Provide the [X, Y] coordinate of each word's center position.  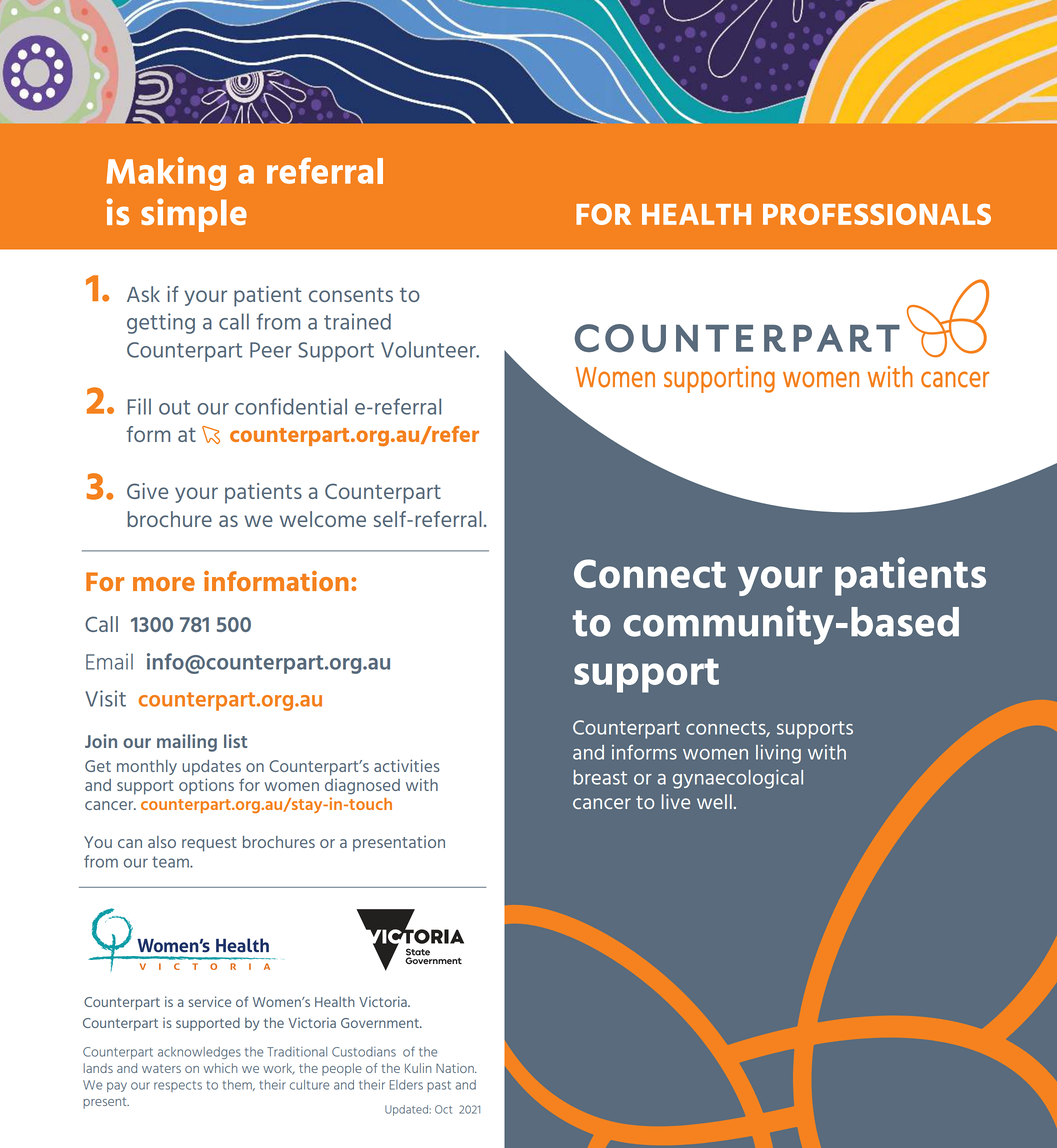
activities [407, 765]
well [714, 801]
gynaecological [738, 779]
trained [357, 321]
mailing [187, 743]
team [171, 862]
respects [178, 1086]
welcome [323, 519]
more [164, 584]
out [174, 407]
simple [194, 215]
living [778, 754]
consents [351, 295]
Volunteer [429, 349]
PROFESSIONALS [877, 214]
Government [381, 1023]
